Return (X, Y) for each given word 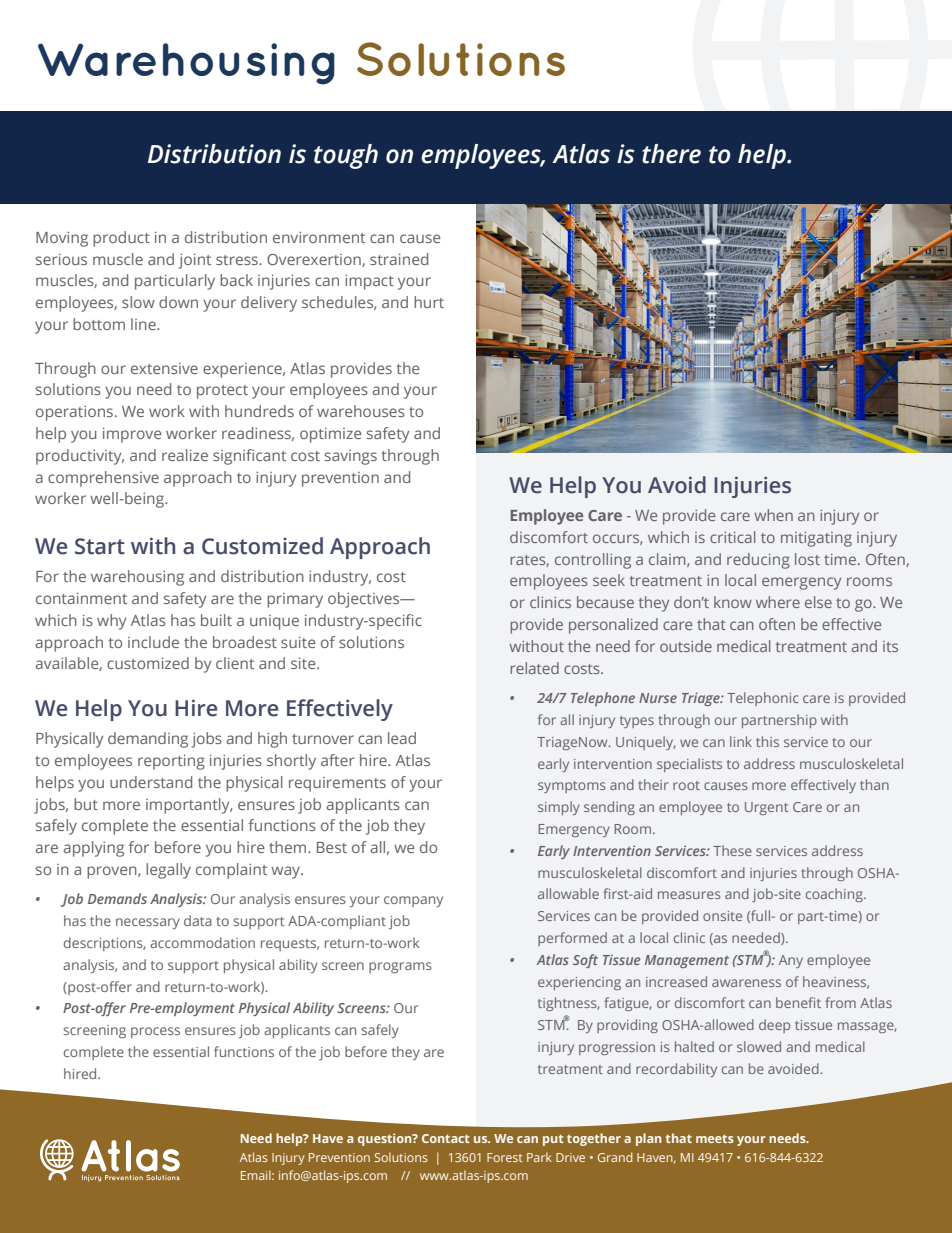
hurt (429, 302)
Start (100, 546)
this (767, 741)
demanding (148, 740)
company (413, 901)
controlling (593, 561)
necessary (148, 923)
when (773, 515)
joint (194, 261)
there (671, 154)
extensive (164, 368)
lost (807, 559)
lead (402, 738)
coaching (835, 895)
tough (346, 156)
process (155, 1032)
